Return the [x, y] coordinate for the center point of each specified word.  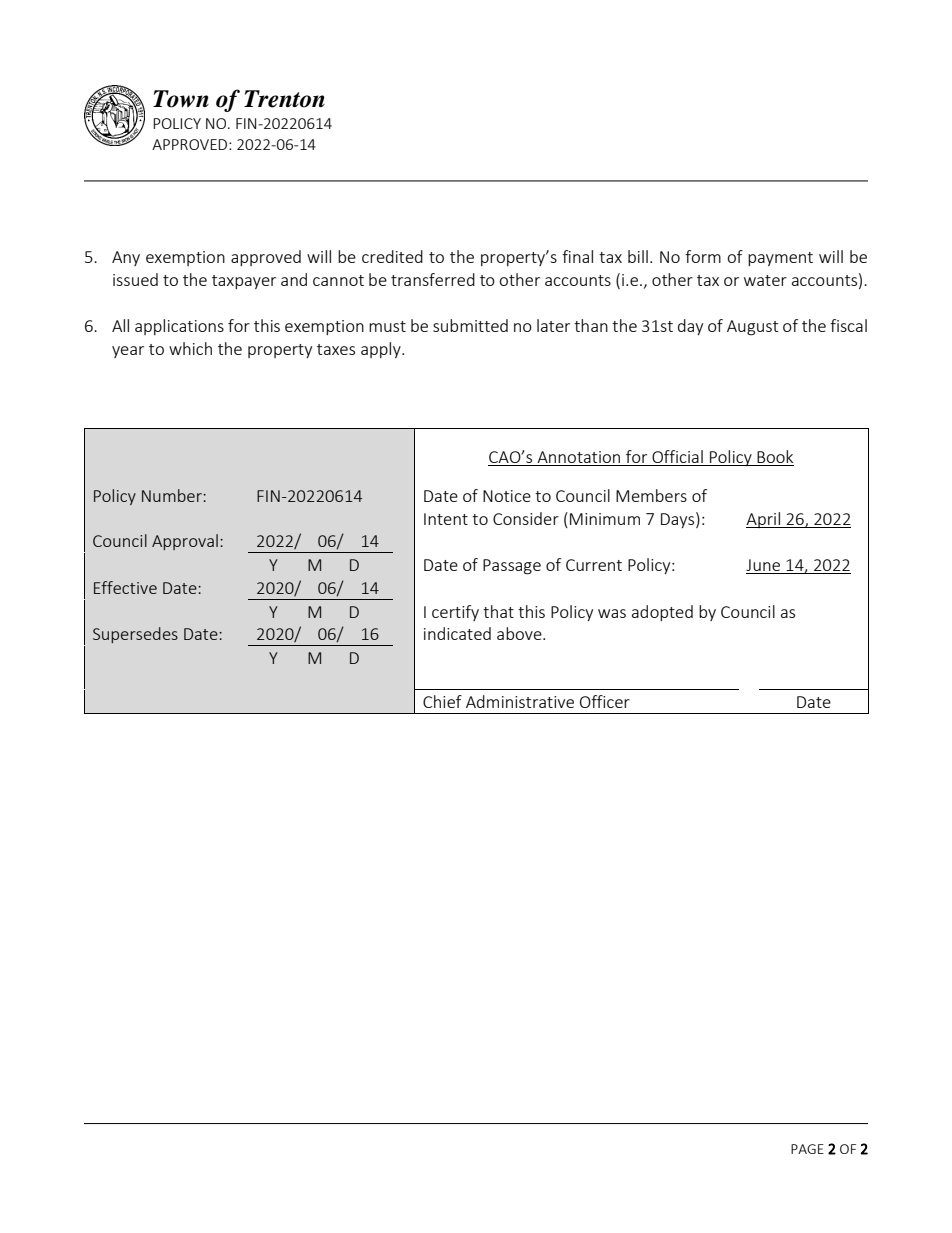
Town [181, 99]
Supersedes [135, 635]
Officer [605, 701]
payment [780, 259]
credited [392, 256]
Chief [442, 701]
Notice [507, 496]
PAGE [807, 1149]
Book [775, 456]
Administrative [520, 701]
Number [173, 495]
